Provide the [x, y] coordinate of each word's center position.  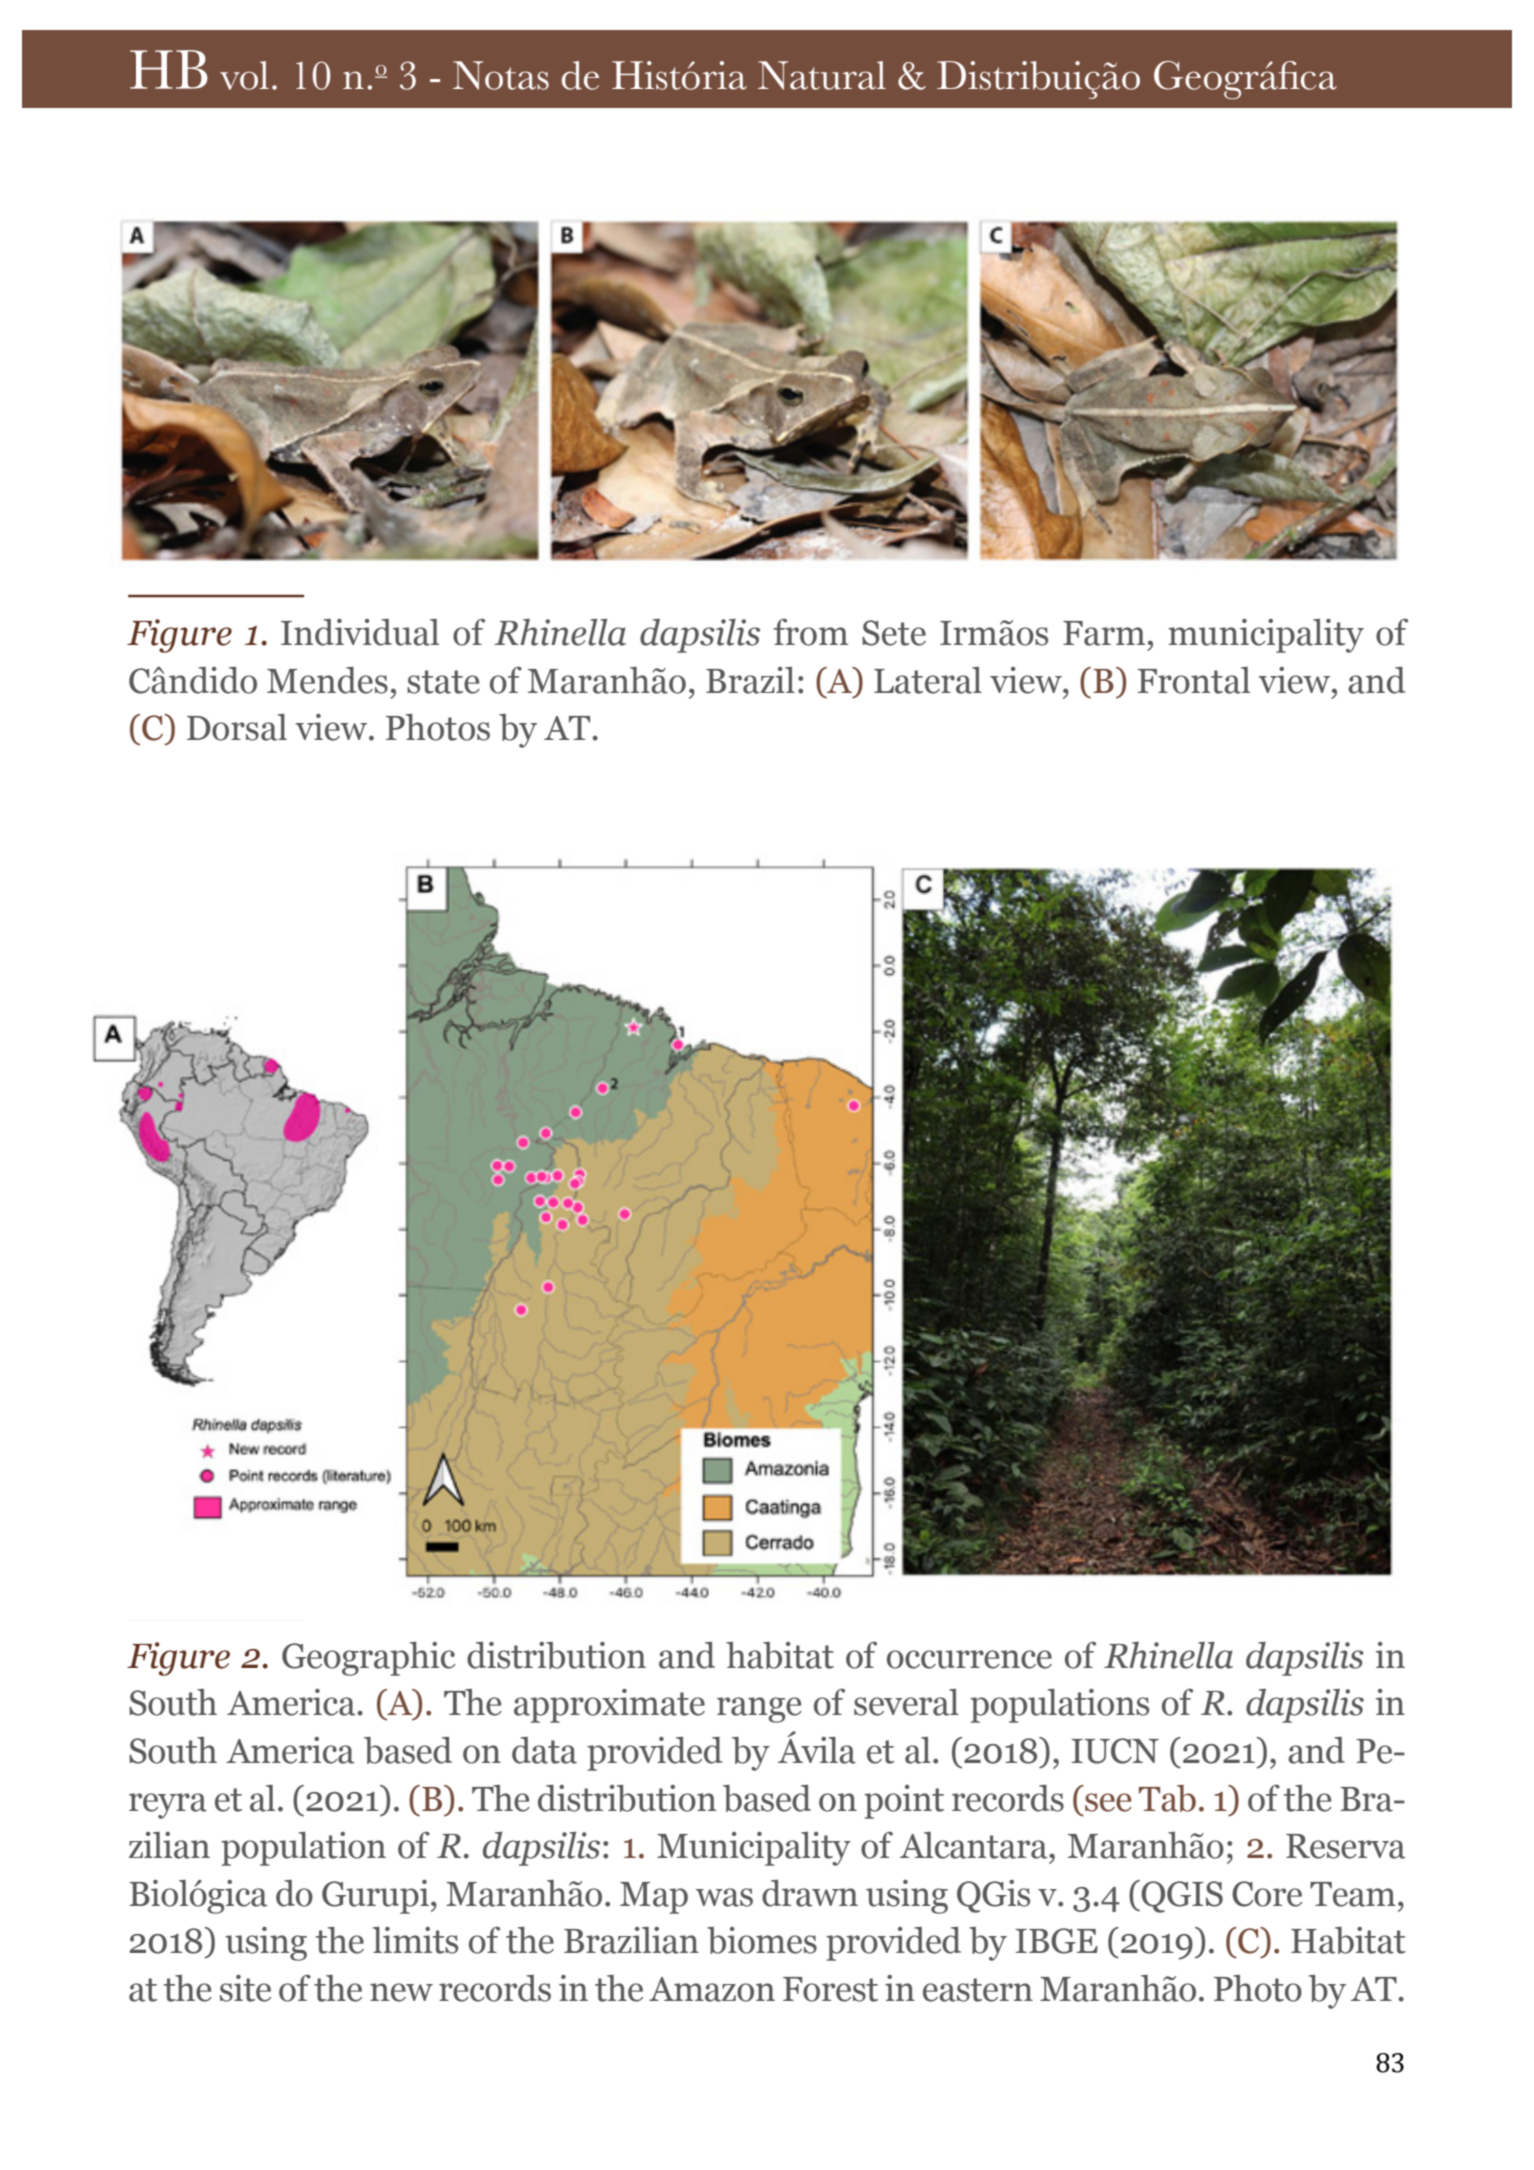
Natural [822, 75]
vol [244, 75]
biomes [762, 1940]
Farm [1104, 633]
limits [415, 1940]
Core [1267, 1894]
